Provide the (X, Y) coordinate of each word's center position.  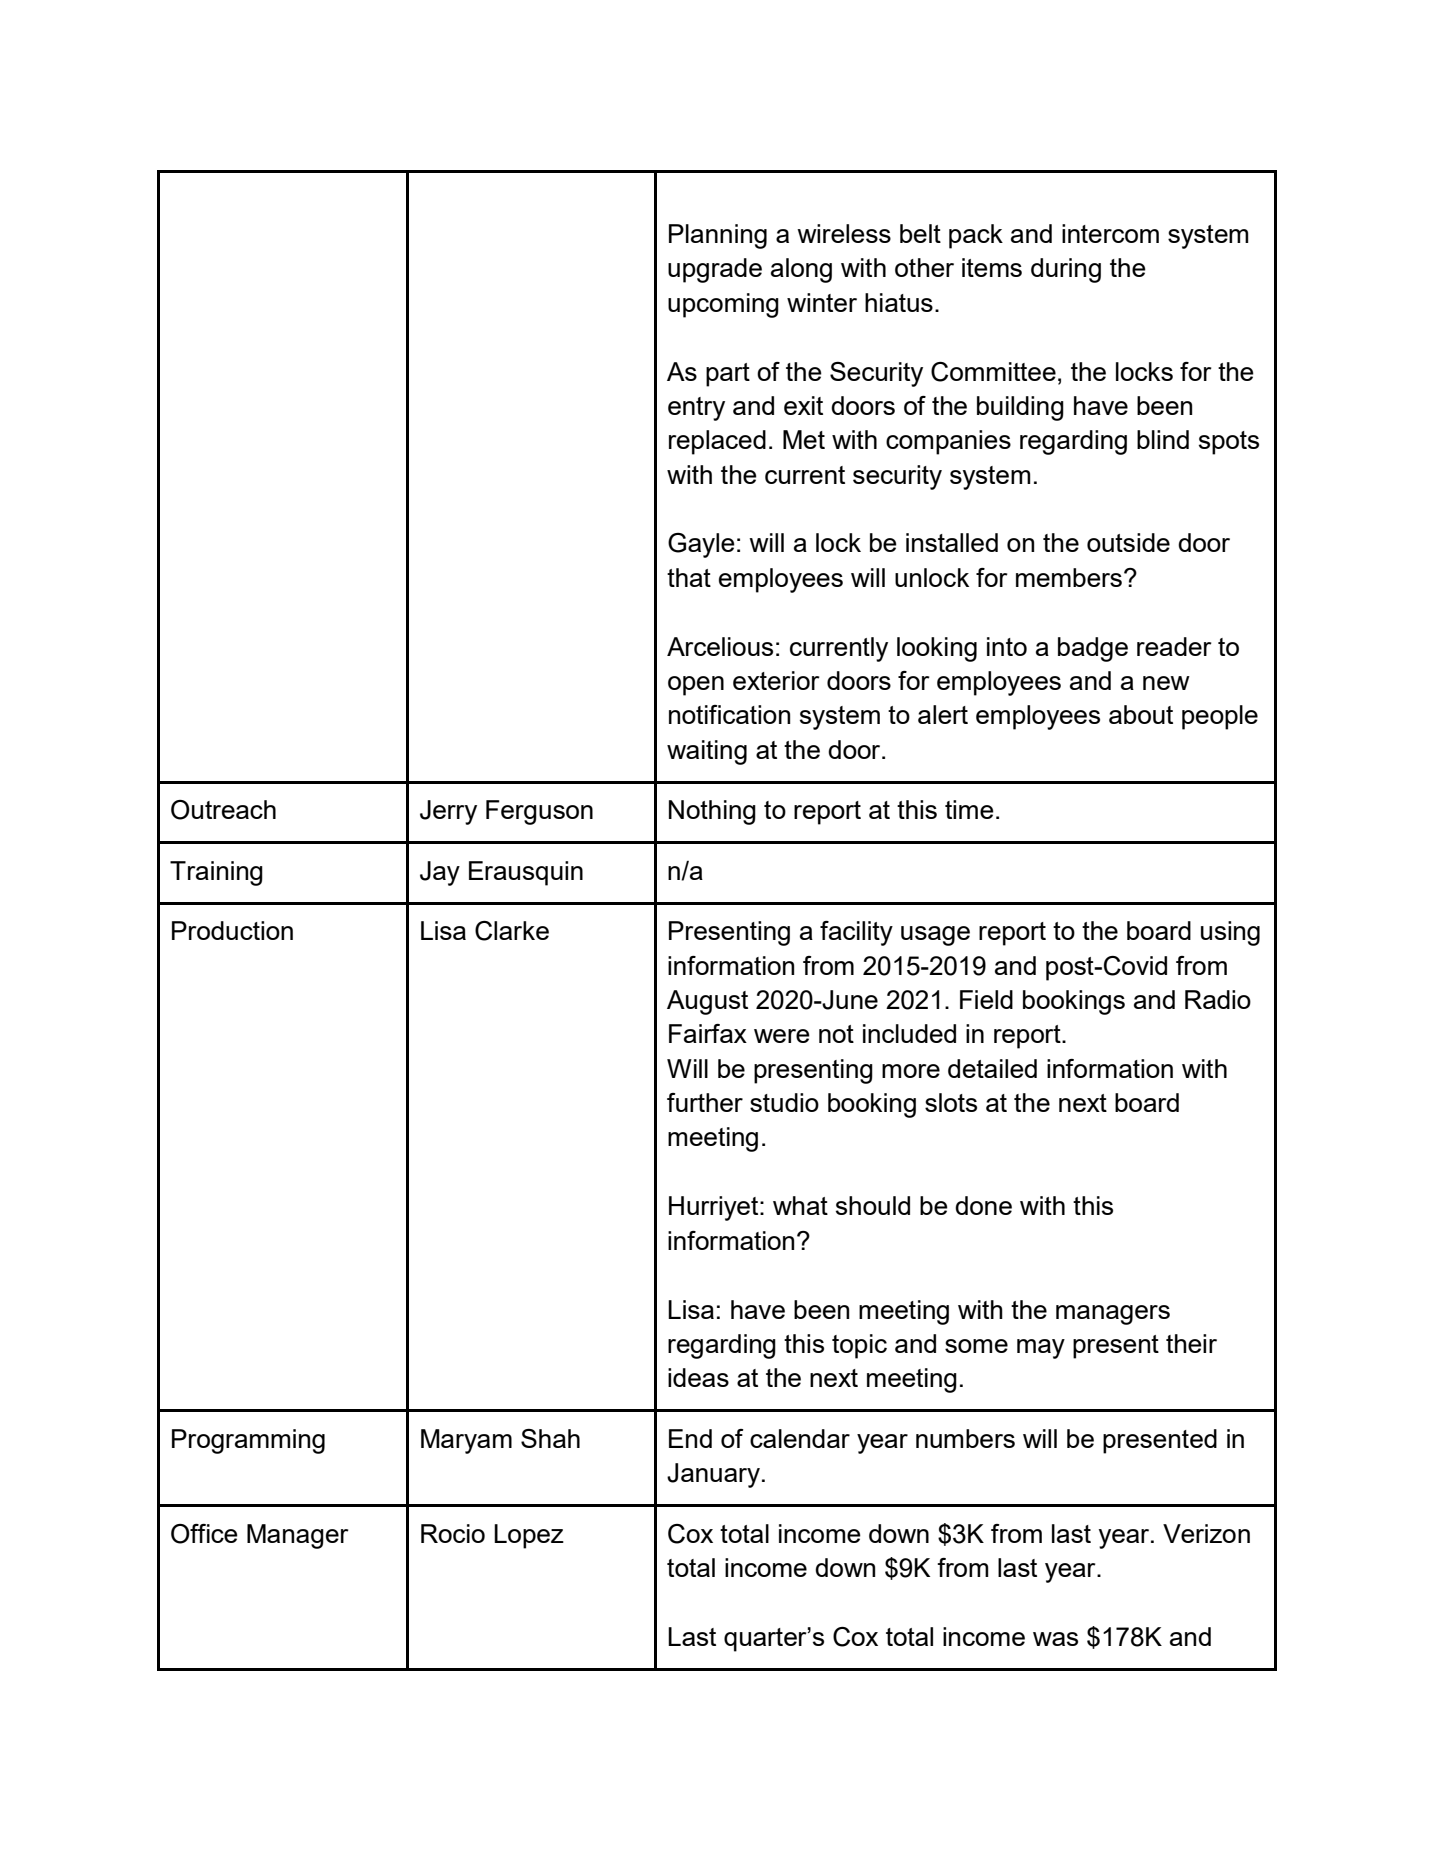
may (1041, 1349)
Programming (248, 1441)
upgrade (715, 270)
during (1066, 270)
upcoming (723, 305)
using (1230, 933)
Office (204, 1534)
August (707, 1002)
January (713, 1475)
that (689, 577)
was (1055, 1639)
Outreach (223, 810)
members (1069, 577)
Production (232, 930)
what (800, 1205)
